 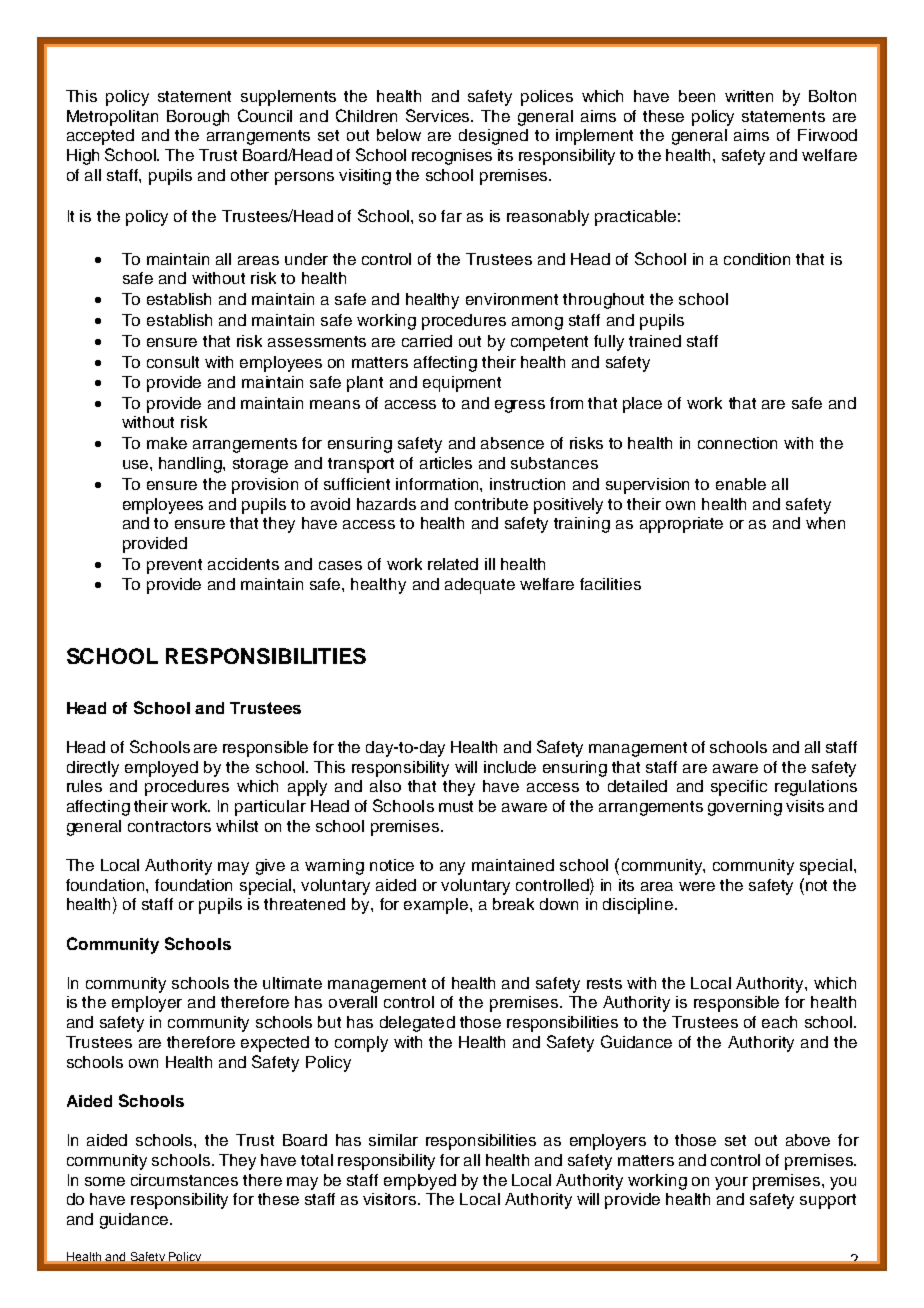 What do you see at coordinates (439, 115) in the image?
I see `Services` at bounding box center [439, 115].
